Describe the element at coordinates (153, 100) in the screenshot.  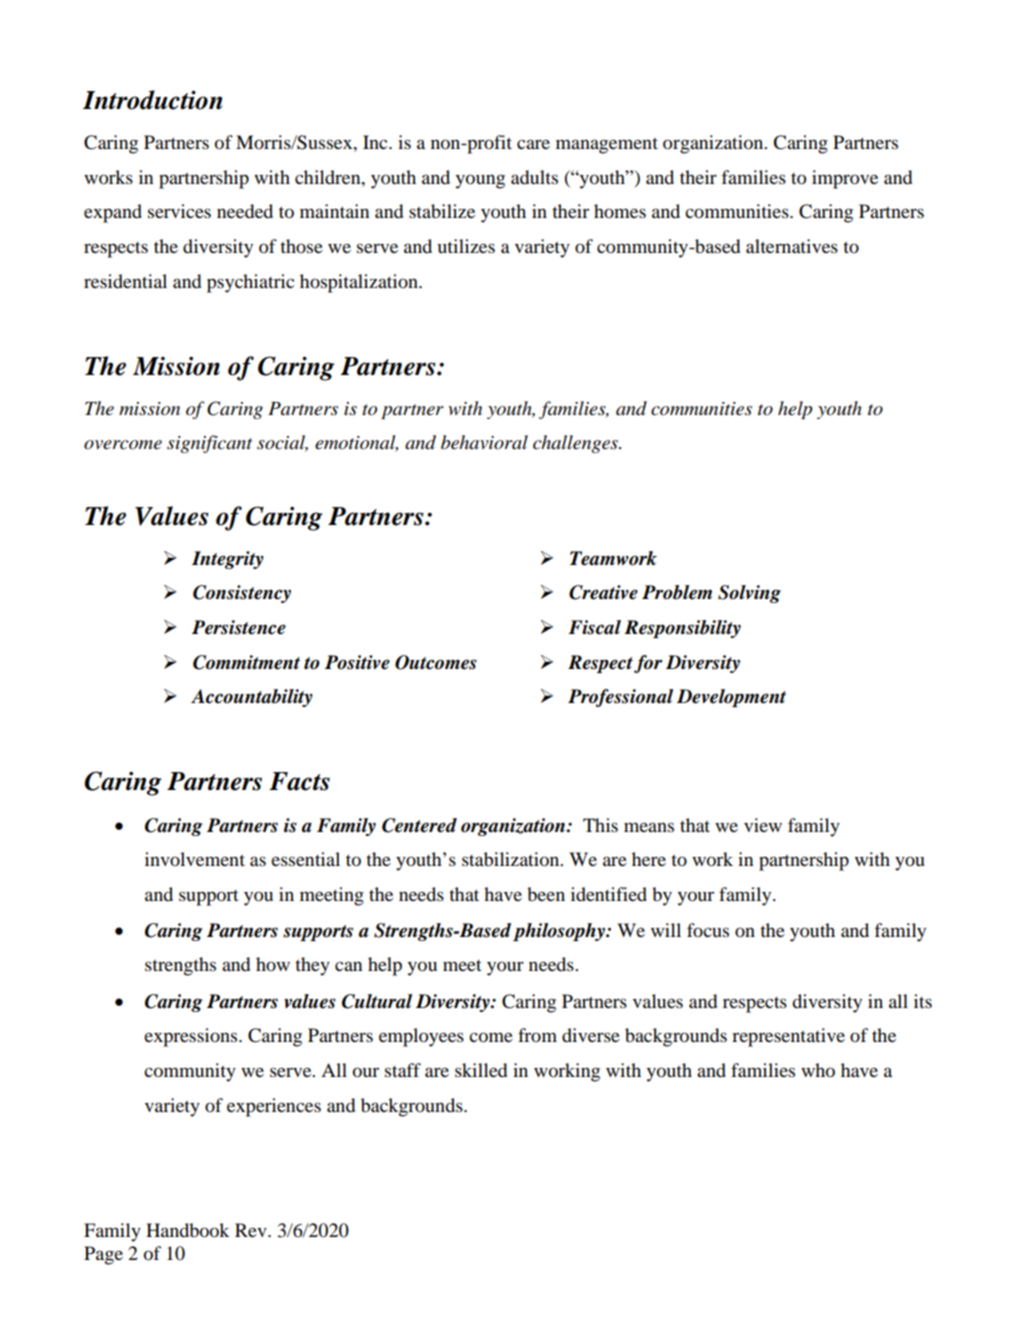
I see `Introduction` at that location.
